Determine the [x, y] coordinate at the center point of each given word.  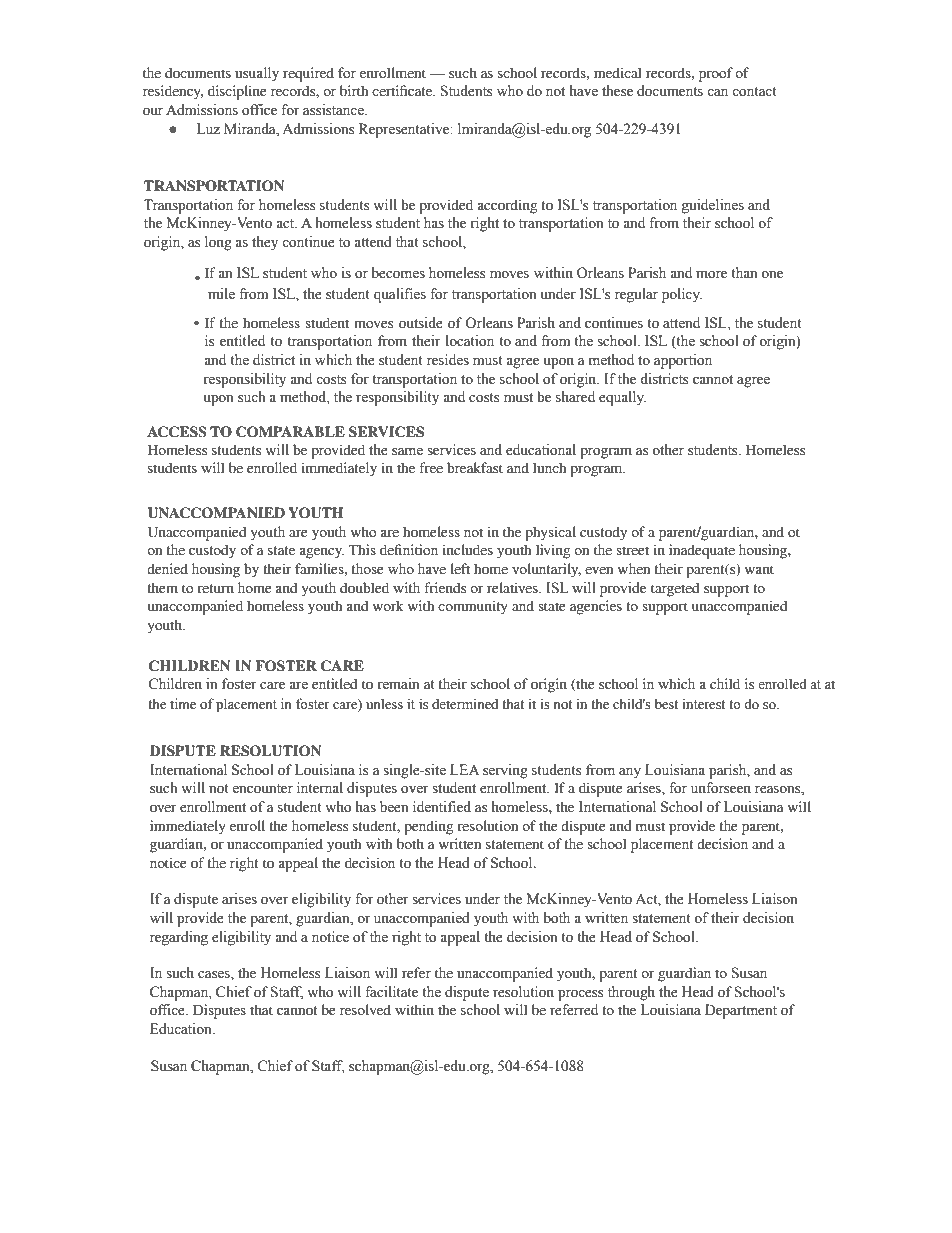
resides [448, 360]
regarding [179, 938]
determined [465, 704]
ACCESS [177, 432]
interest [704, 704]
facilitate [391, 992]
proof [716, 74]
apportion [683, 361]
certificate [403, 91]
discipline [237, 92]
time [183, 703]
